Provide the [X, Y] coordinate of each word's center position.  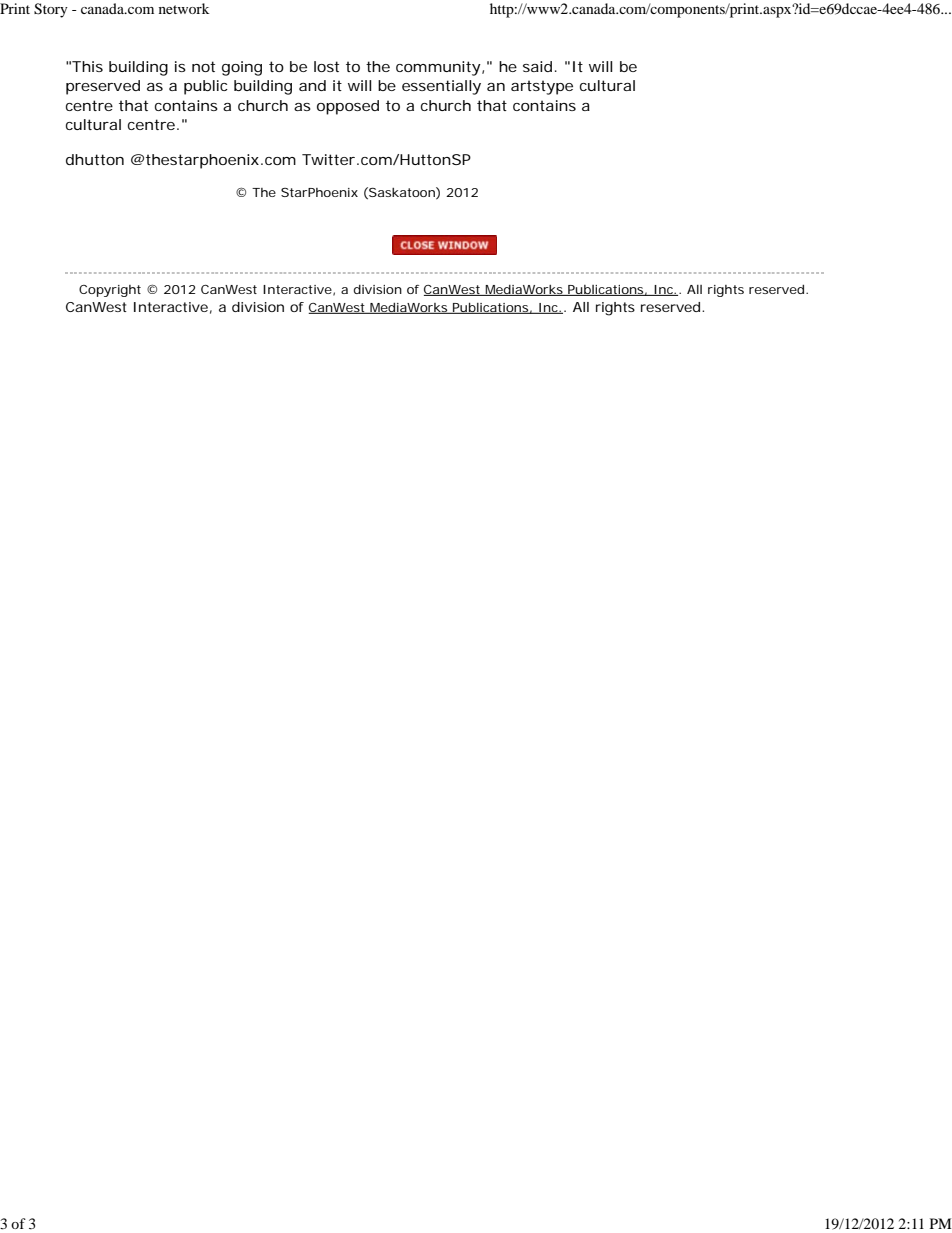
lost [326, 66]
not [203, 66]
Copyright [110, 291]
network [184, 8]
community [438, 68]
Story [51, 10]
